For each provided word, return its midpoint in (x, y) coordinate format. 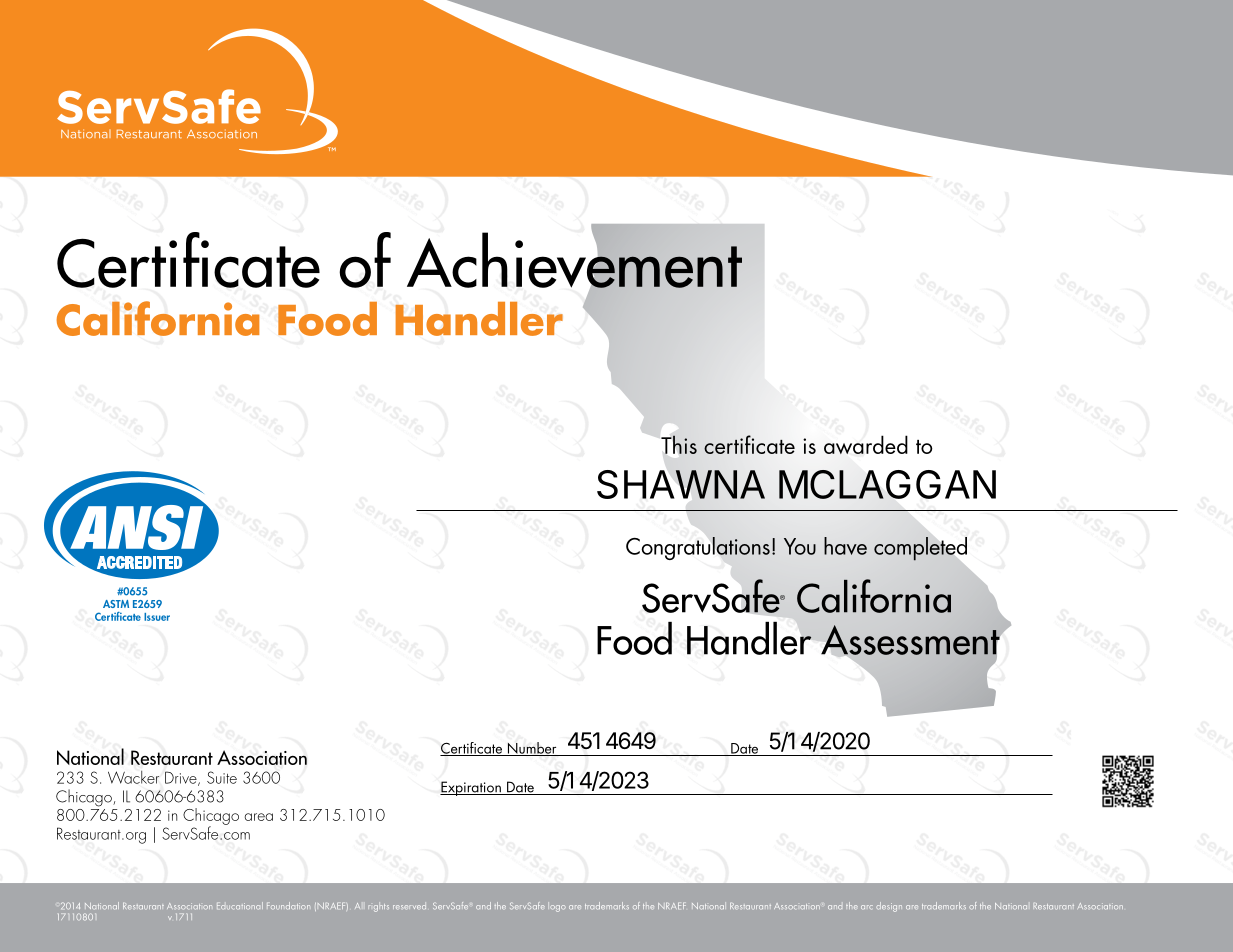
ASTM (116, 604)
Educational (240, 906)
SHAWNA (681, 484)
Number (532, 749)
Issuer (157, 617)
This (679, 444)
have (845, 546)
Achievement (574, 260)
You (800, 546)
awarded (866, 444)
